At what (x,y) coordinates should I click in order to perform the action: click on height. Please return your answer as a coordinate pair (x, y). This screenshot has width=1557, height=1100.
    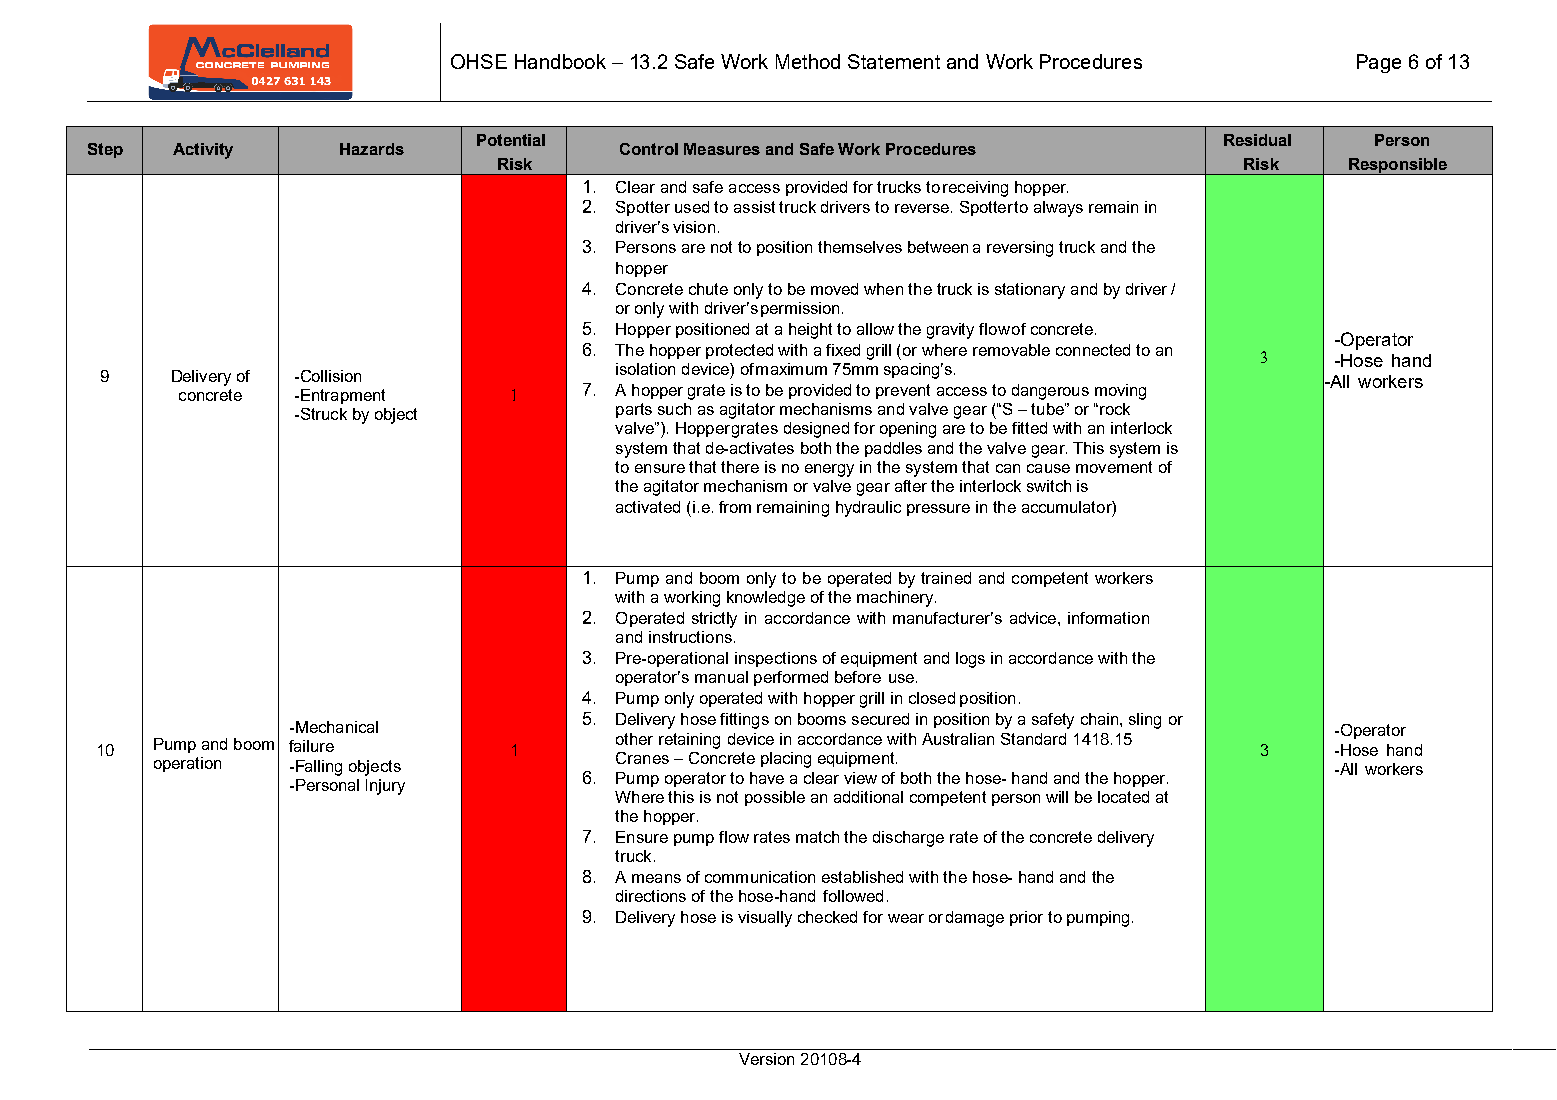
    Looking at the image, I should click on (810, 331).
